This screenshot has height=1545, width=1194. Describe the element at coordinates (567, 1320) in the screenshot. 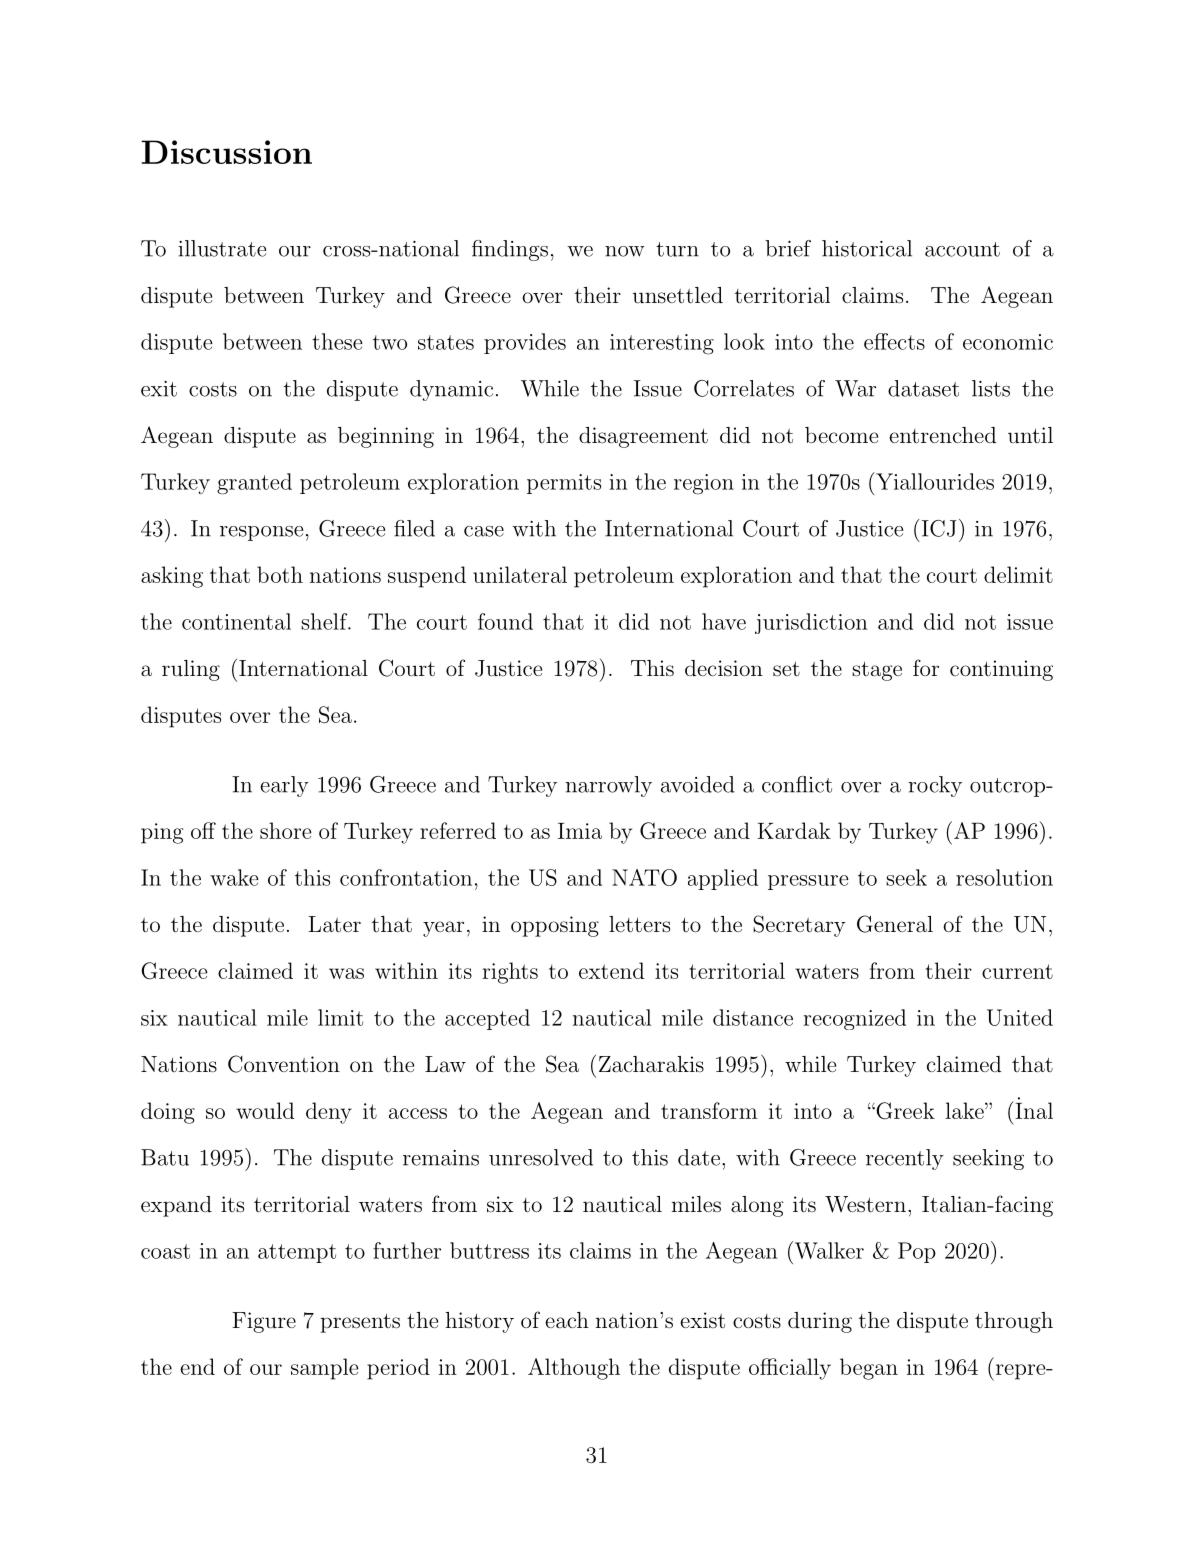

I see `each` at that location.
